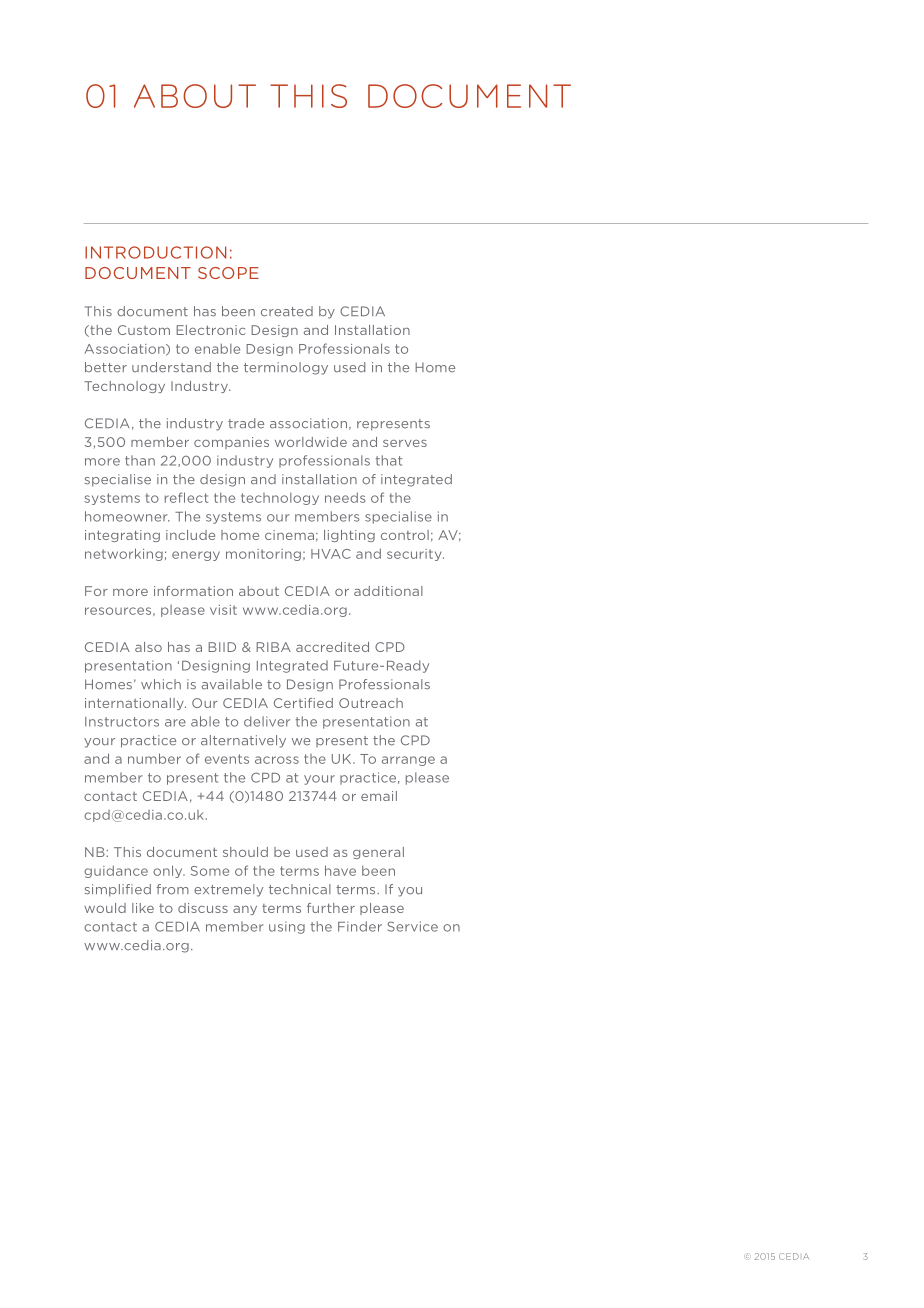  Describe the element at coordinates (245, 910) in the document. I see `any` at that location.
